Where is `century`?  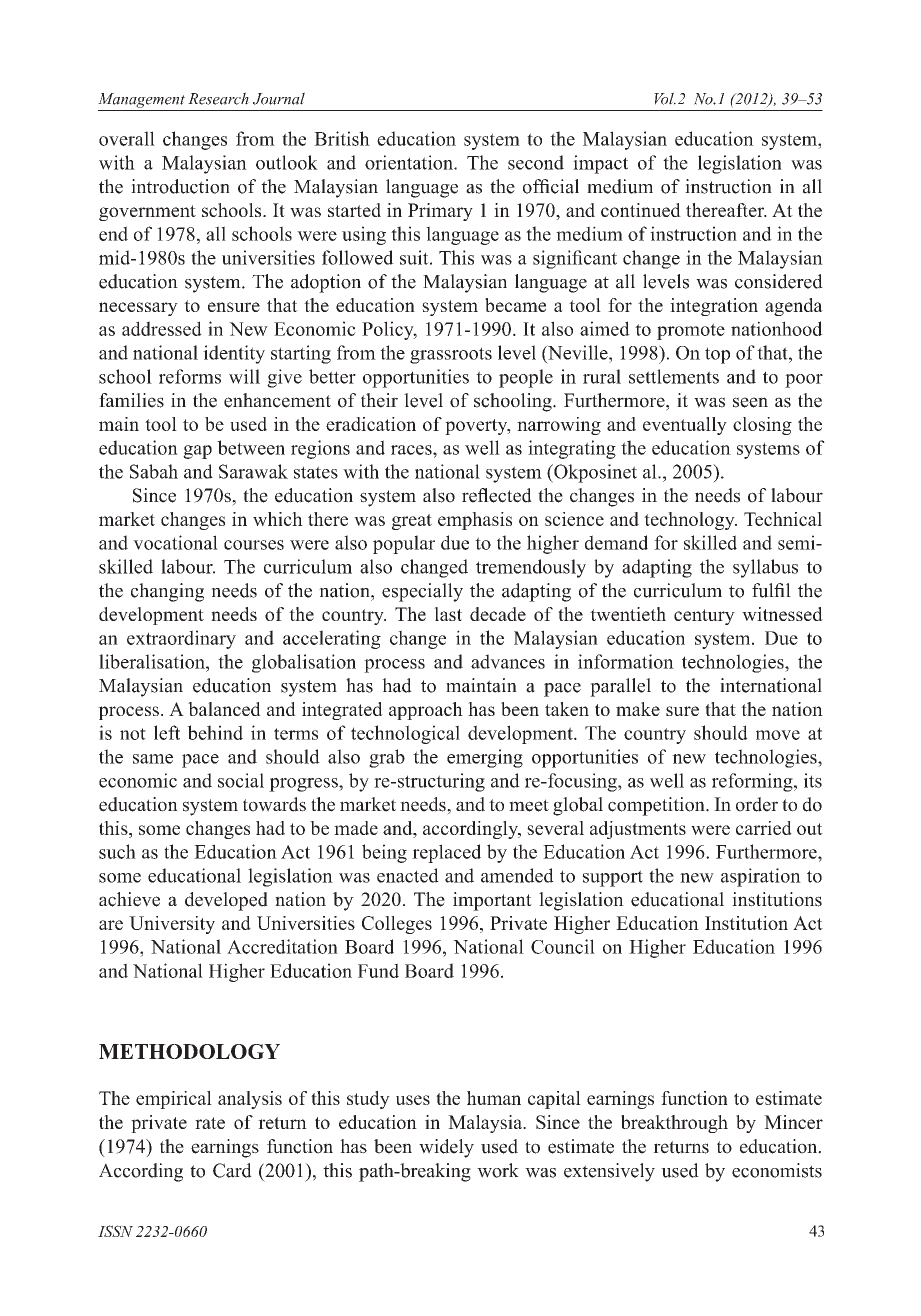
century is located at coordinates (704, 617).
